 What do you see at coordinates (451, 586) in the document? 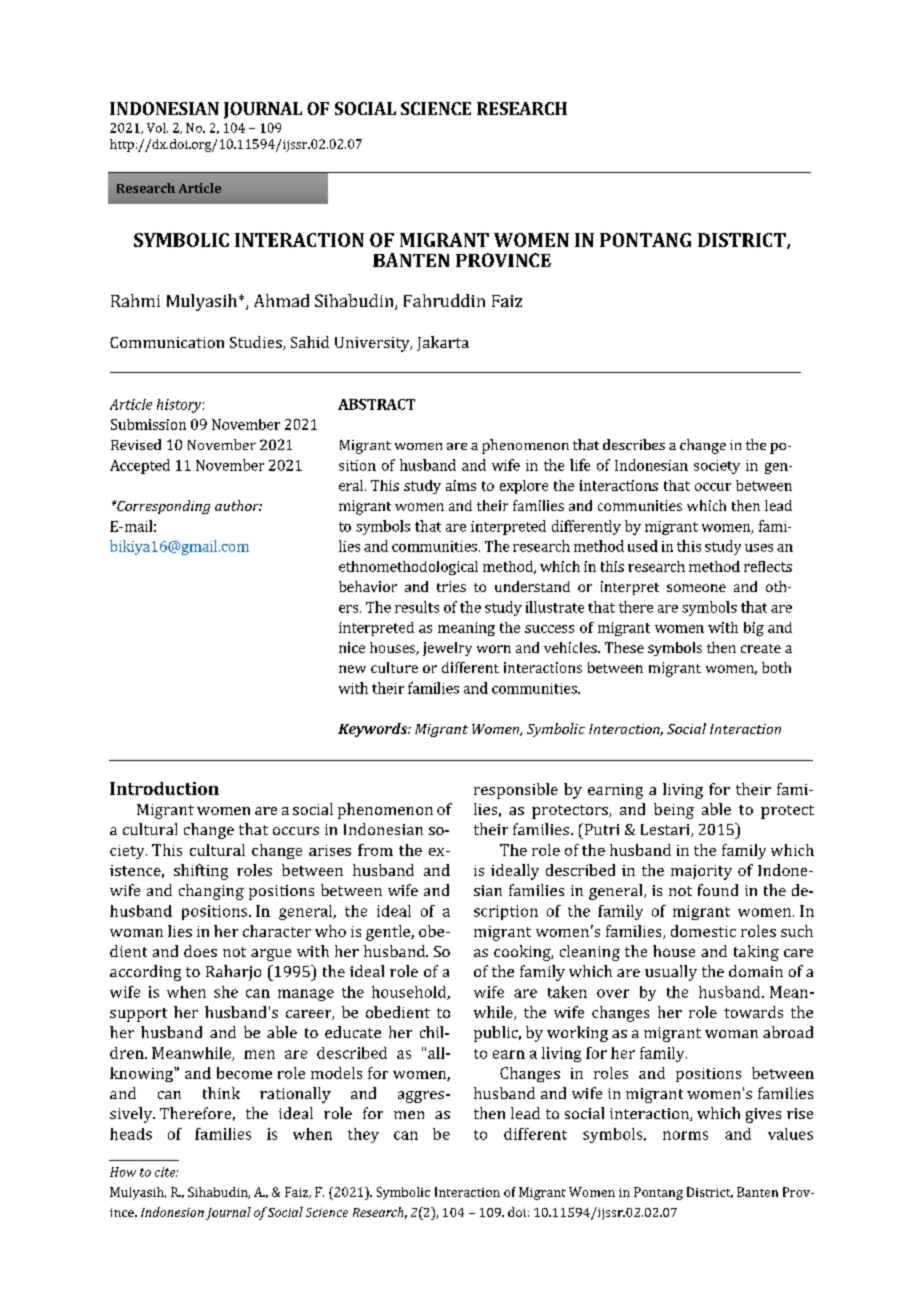
I see `tries` at bounding box center [451, 586].
